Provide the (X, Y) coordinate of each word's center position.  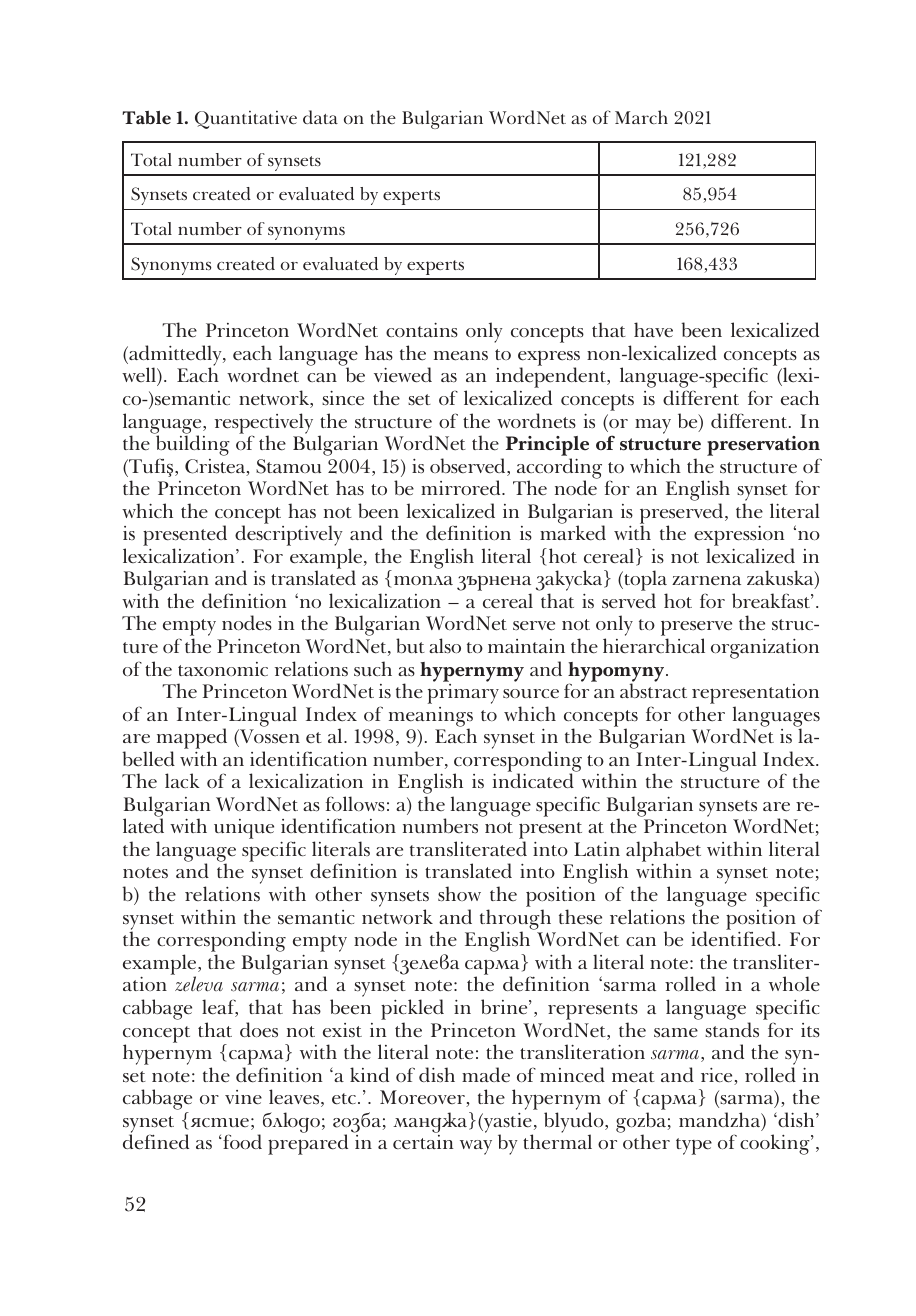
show (459, 894)
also (445, 646)
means (461, 356)
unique (244, 829)
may (653, 426)
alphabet (663, 852)
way (476, 1147)
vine (243, 1097)
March (641, 117)
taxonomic (223, 669)
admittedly (175, 357)
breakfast (772, 601)
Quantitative (246, 120)
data (320, 117)
